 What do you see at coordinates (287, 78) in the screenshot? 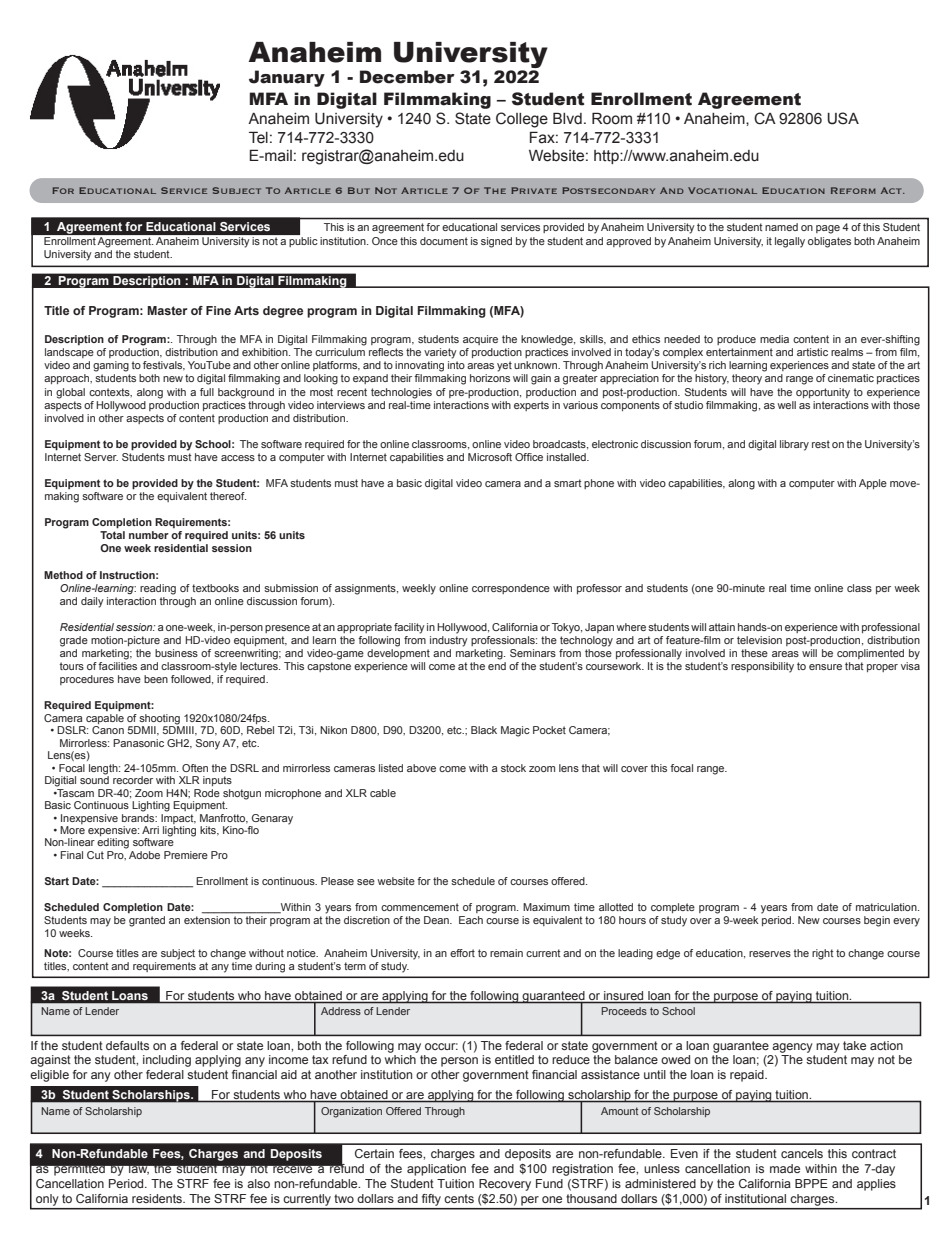
I see `January` at bounding box center [287, 78].
